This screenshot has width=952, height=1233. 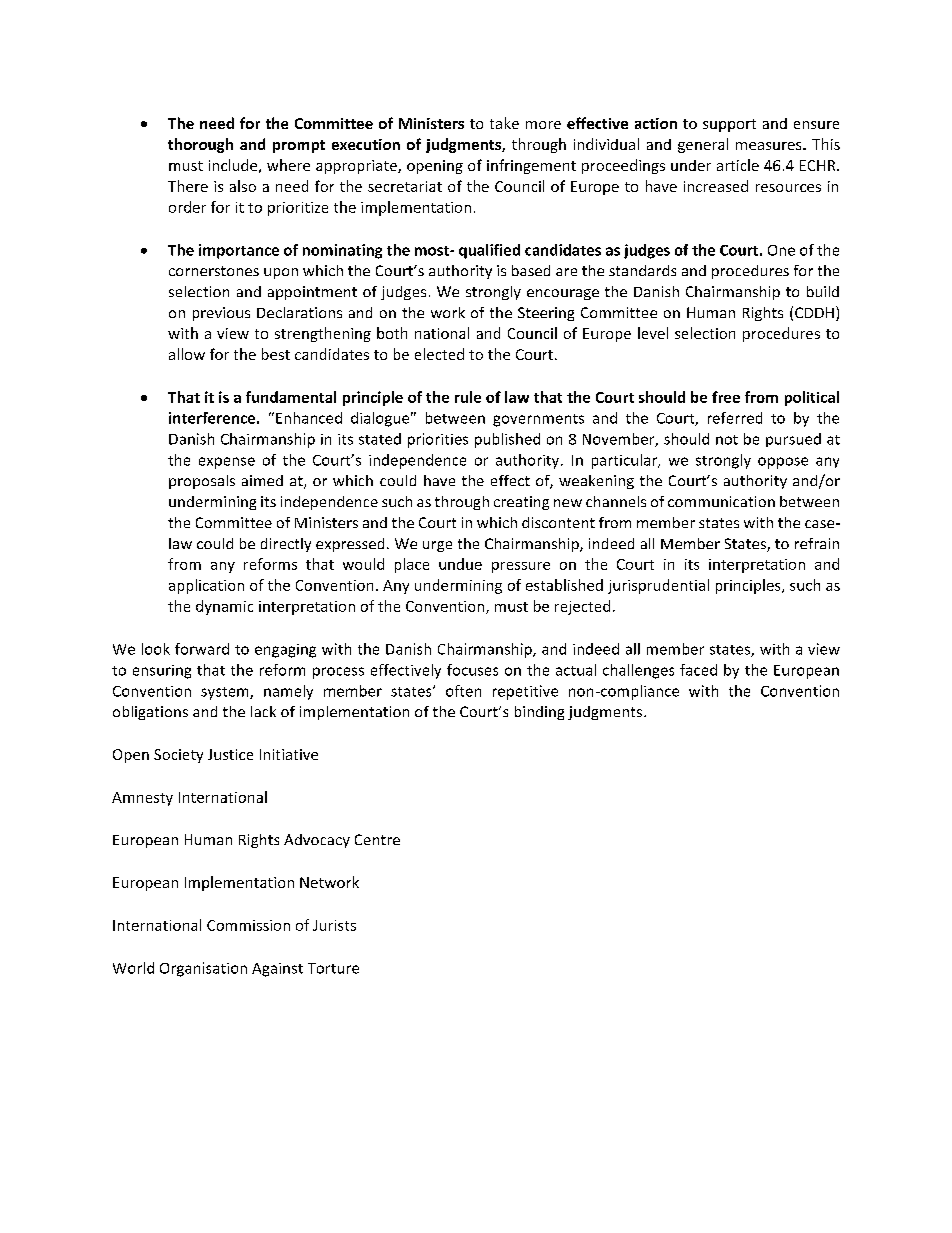 What do you see at coordinates (817, 543) in the screenshot?
I see `refrain` at bounding box center [817, 543].
